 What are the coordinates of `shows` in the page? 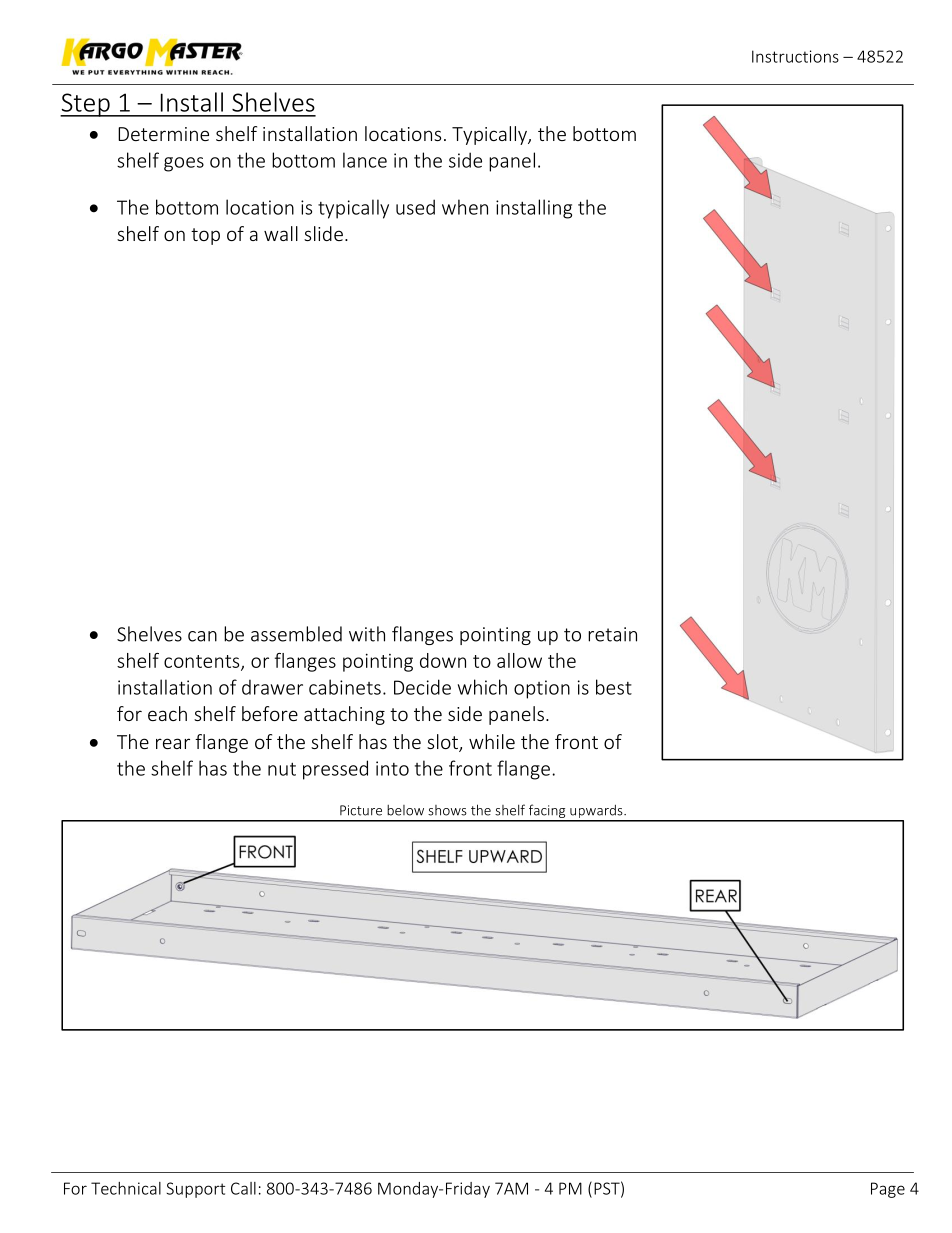 It's located at (447, 810).
